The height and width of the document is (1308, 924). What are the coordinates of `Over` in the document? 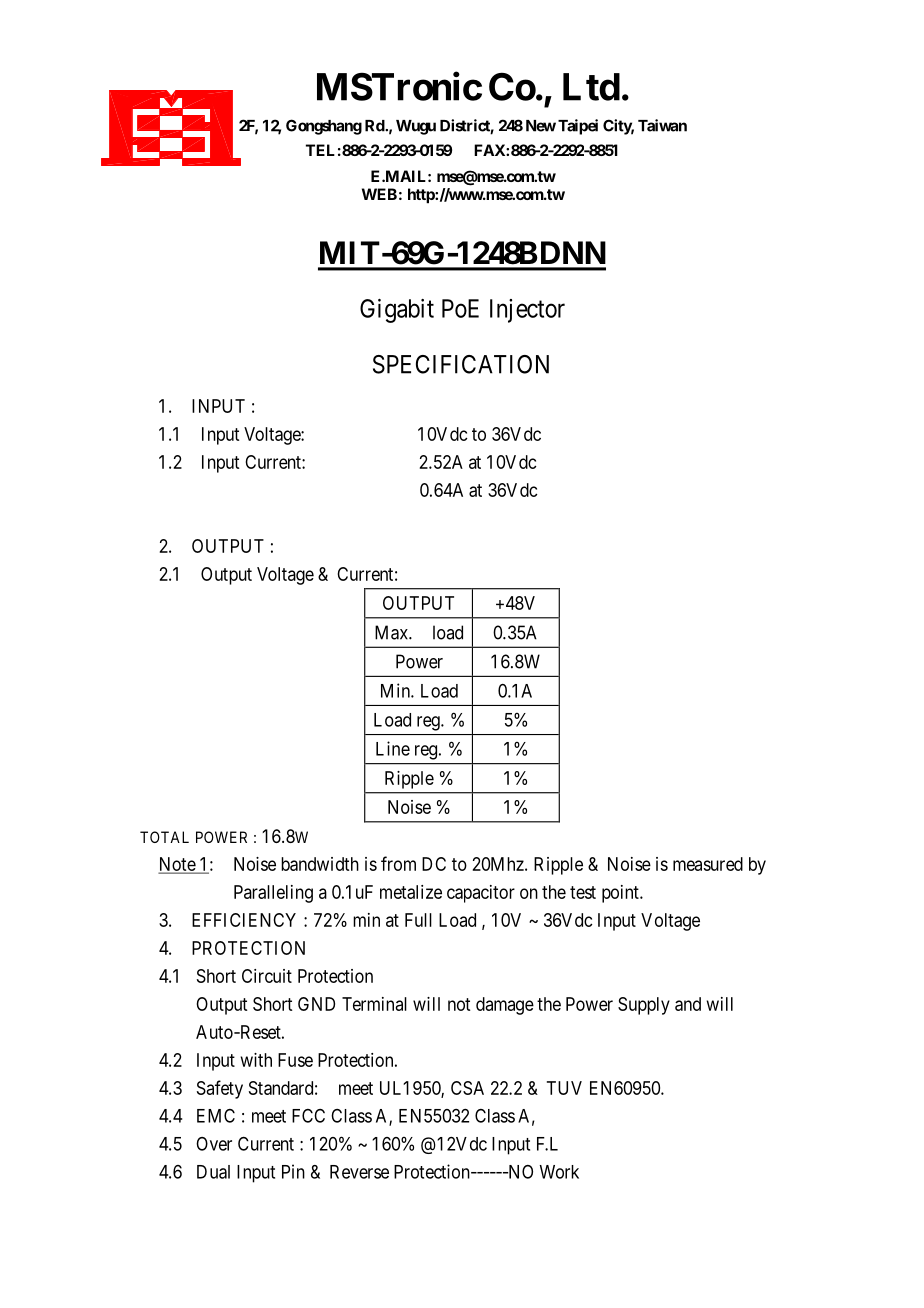 It's located at (214, 1144).
